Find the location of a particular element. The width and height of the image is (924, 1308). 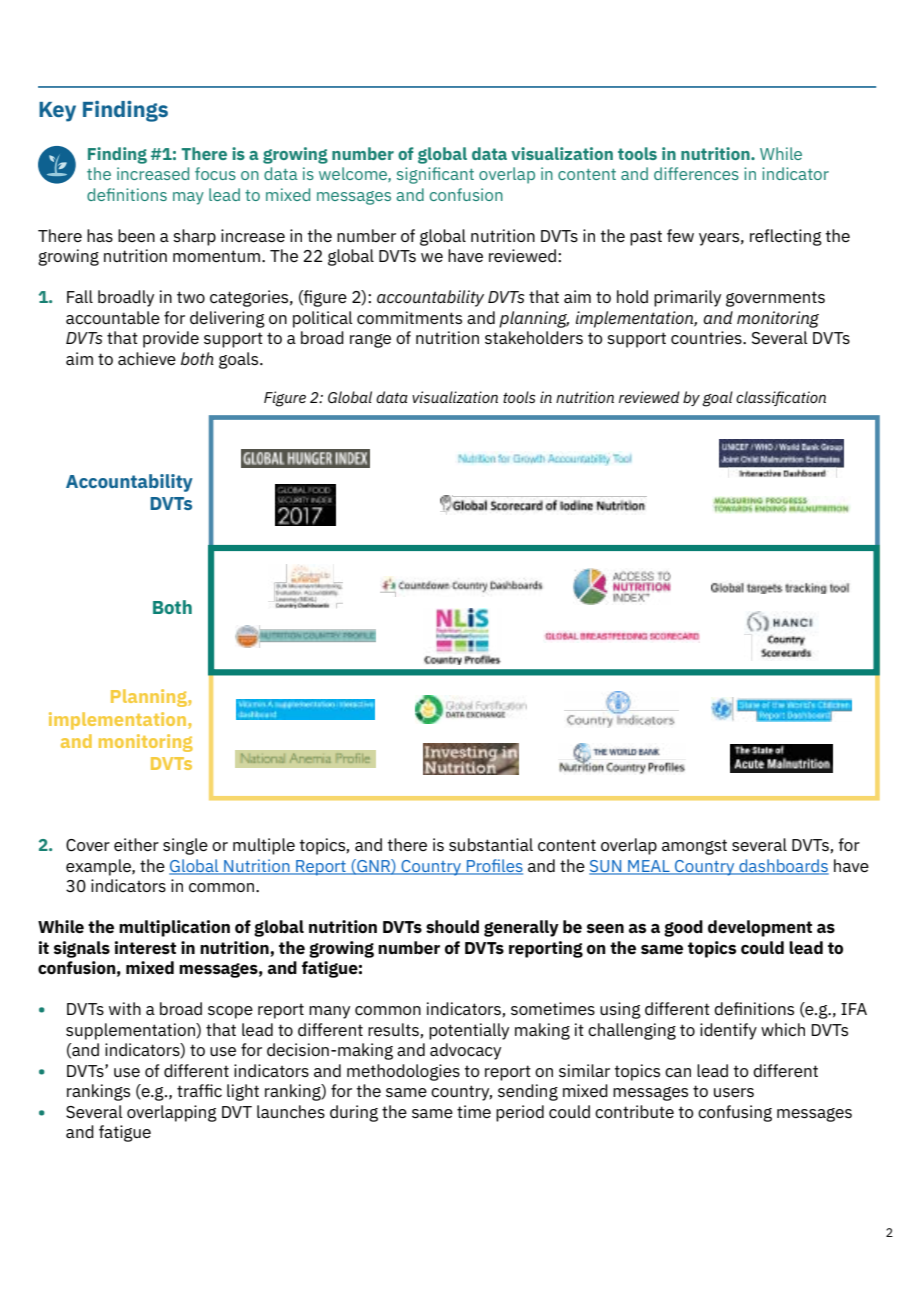

significant is located at coordinates (435, 175).
